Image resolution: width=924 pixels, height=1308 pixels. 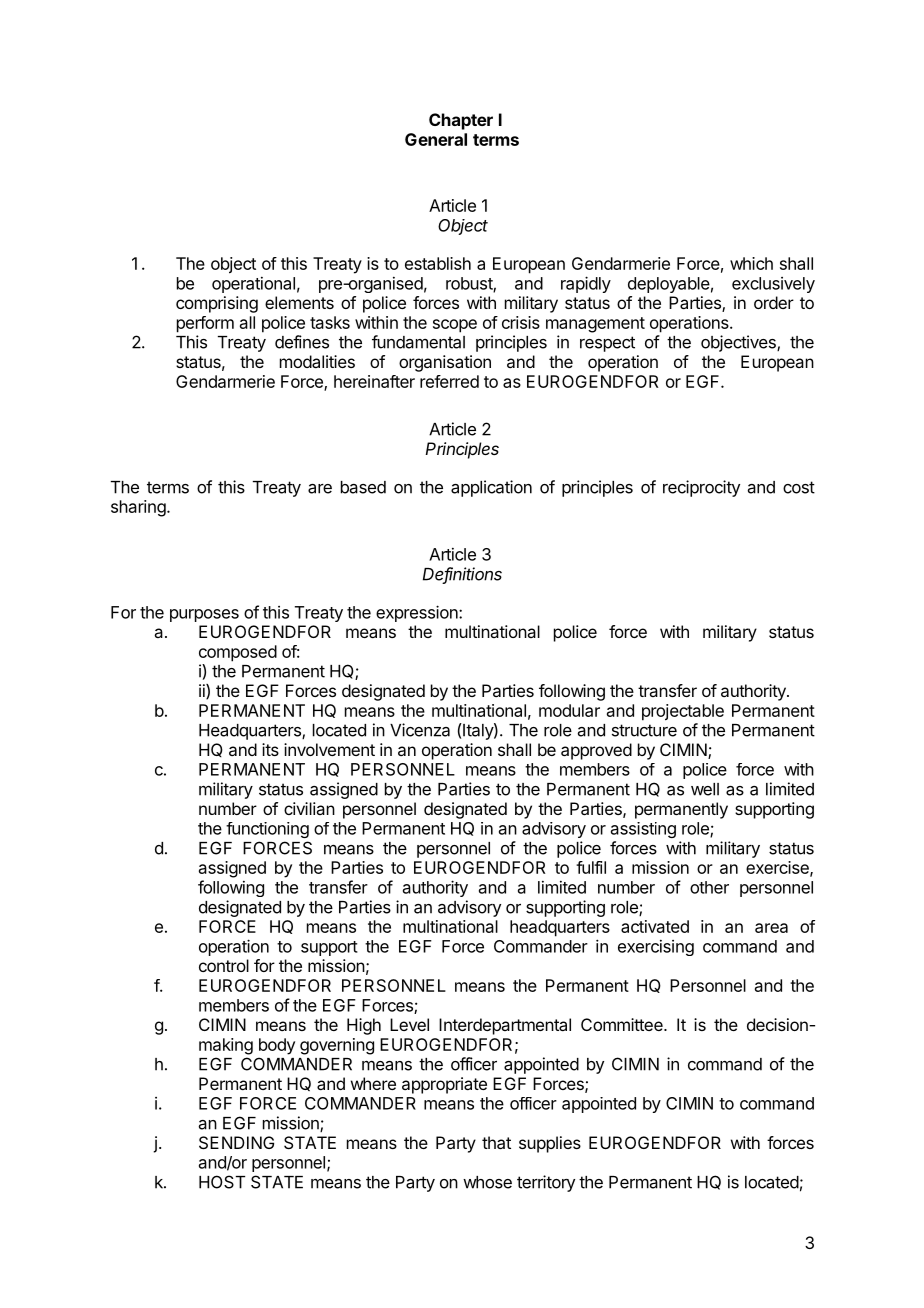 What do you see at coordinates (751, 263) in the screenshot?
I see `which` at bounding box center [751, 263].
